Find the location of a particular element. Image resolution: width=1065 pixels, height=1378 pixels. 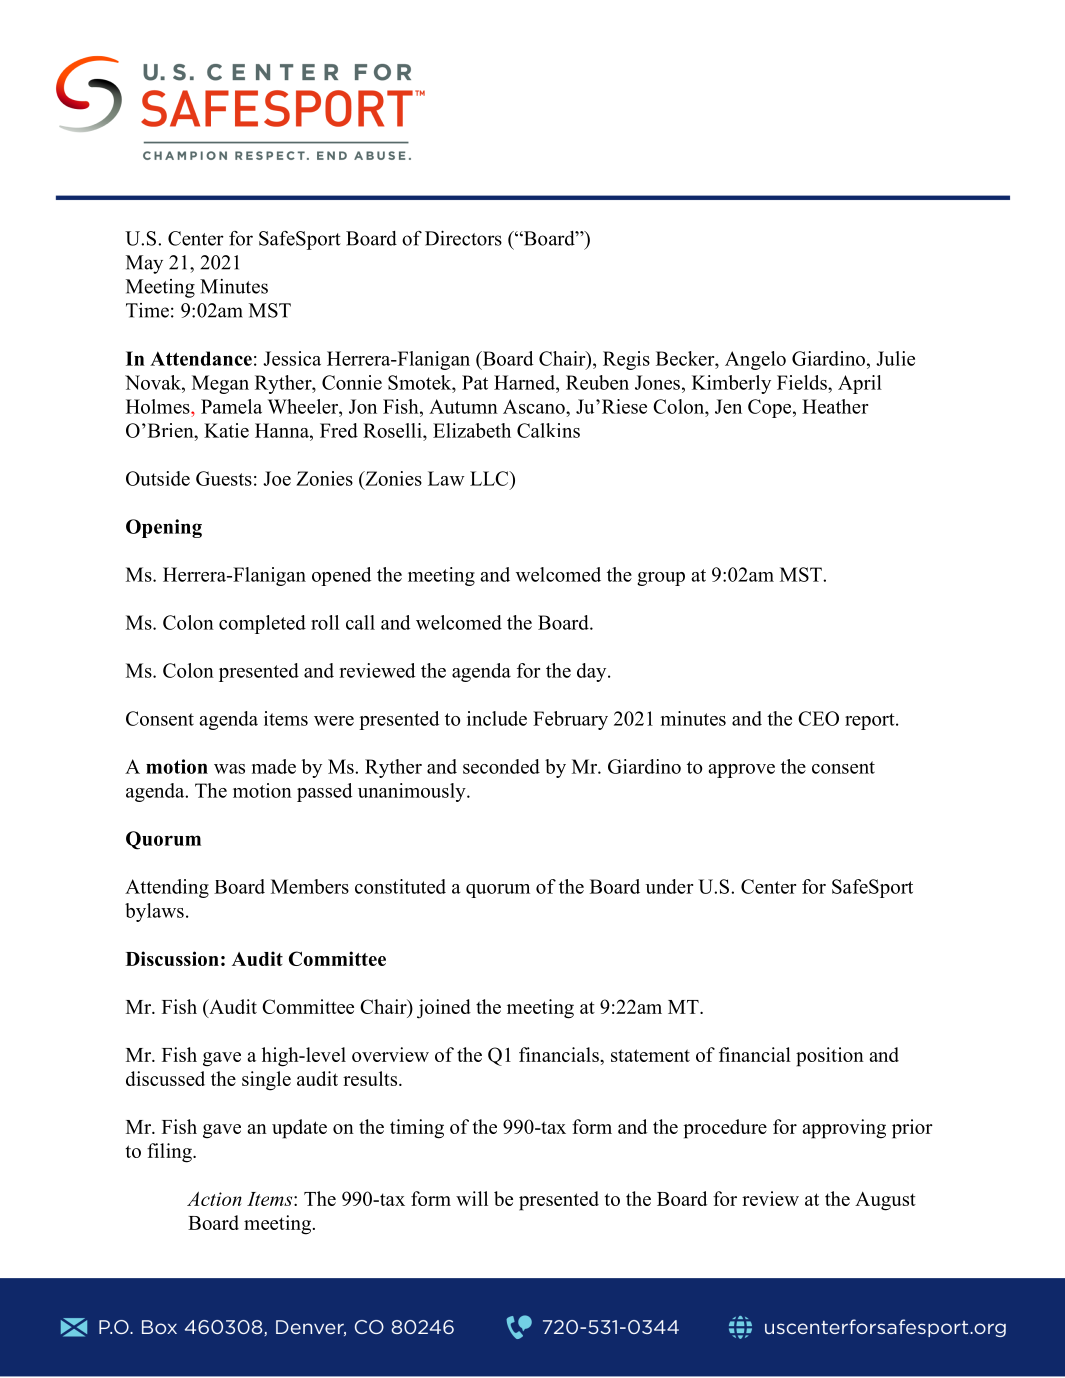

position is located at coordinates (830, 1057).
